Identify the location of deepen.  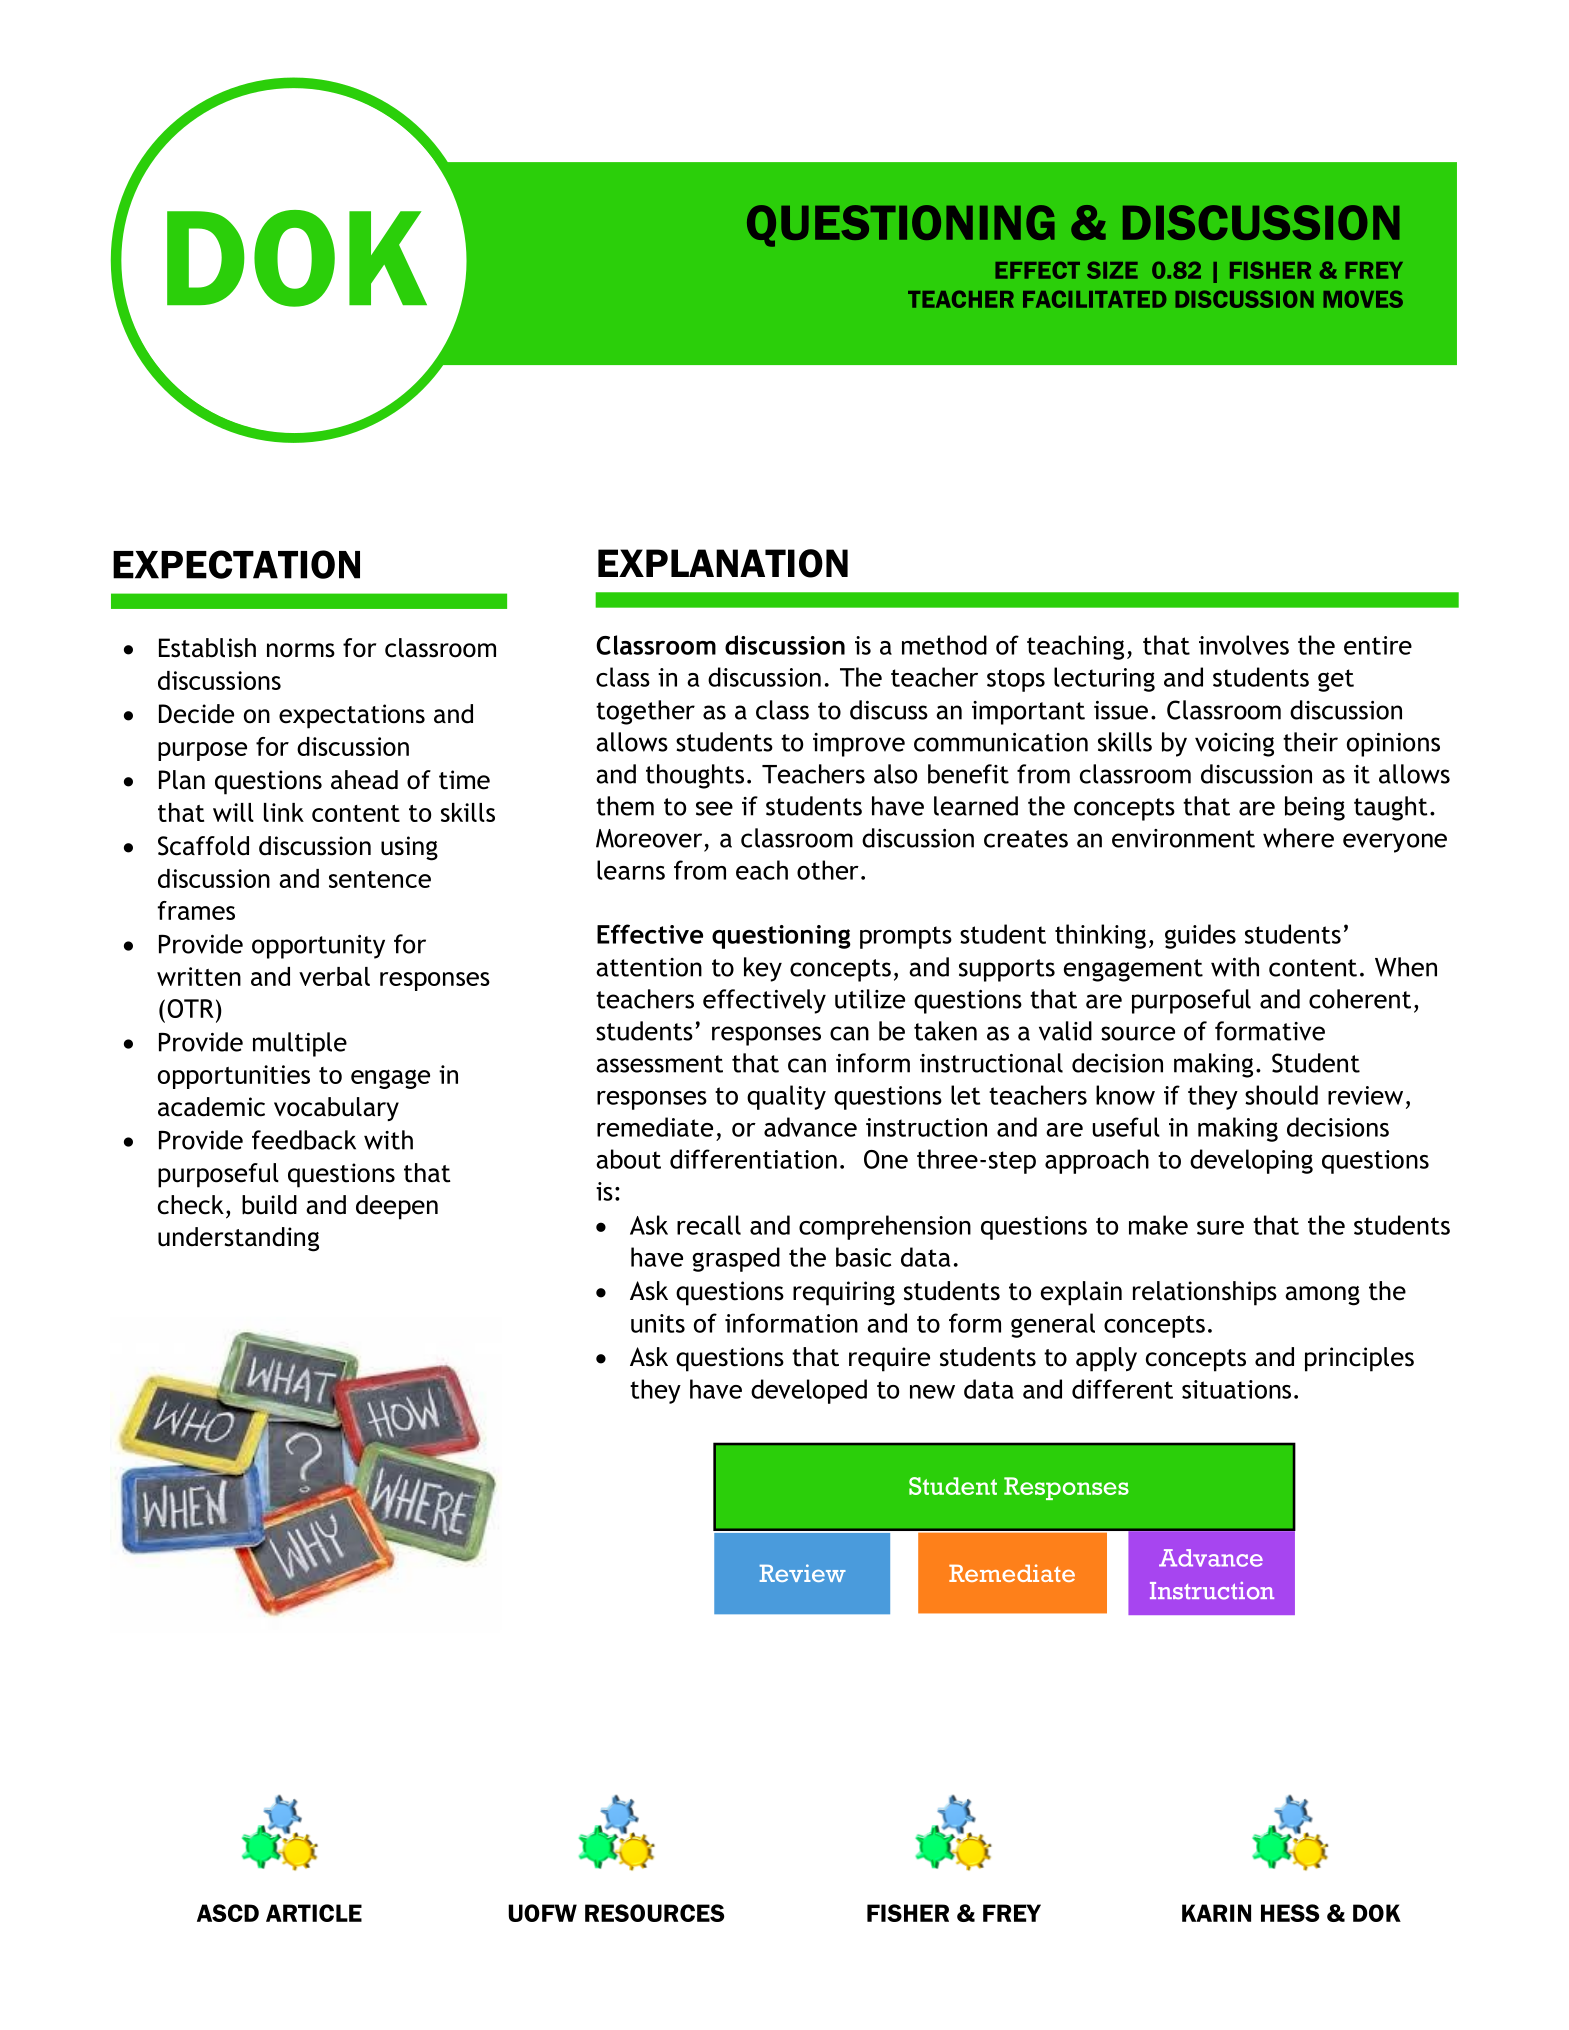
(397, 1207).
